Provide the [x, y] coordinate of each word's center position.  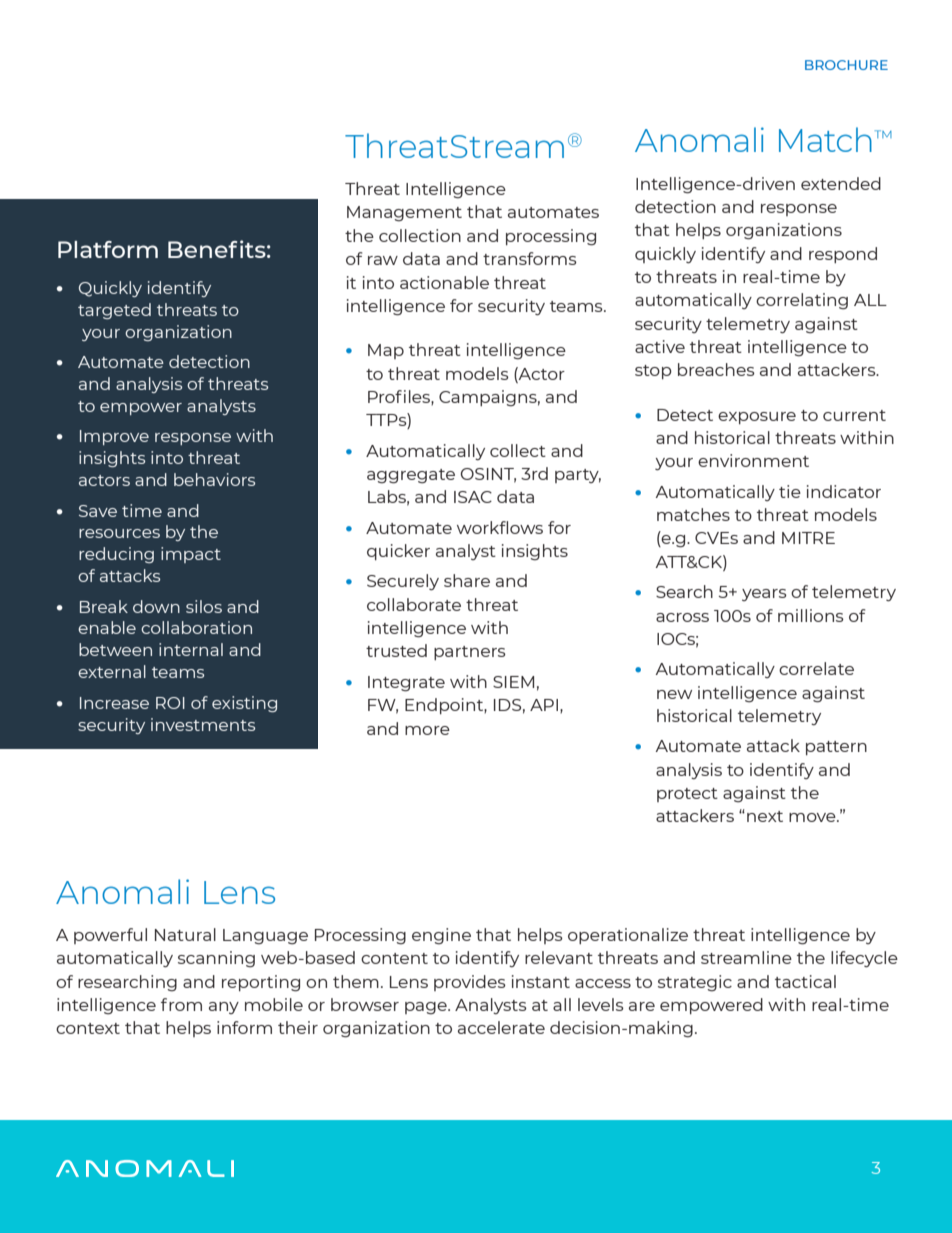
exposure [757, 418]
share [467, 580]
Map [386, 351]
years [764, 595]
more [427, 730]
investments [203, 724]
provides [470, 983]
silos [204, 606]
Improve [114, 437]
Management [404, 214]
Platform [108, 249]
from [181, 1004]
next [765, 816]
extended [841, 183]
